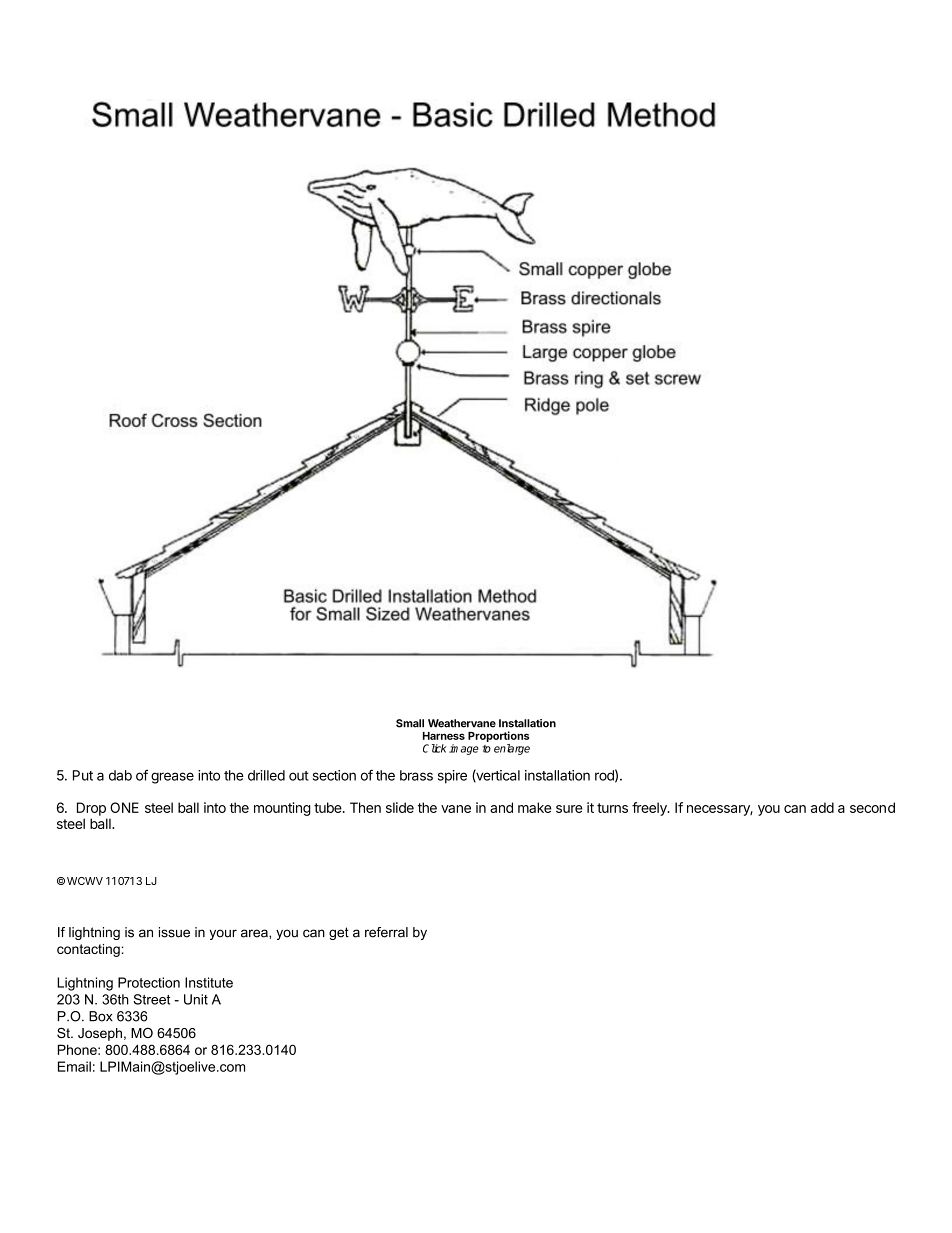 The image size is (952, 1233). Describe the element at coordinates (386, 932) in the screenshot. I see `referral` at that location.
